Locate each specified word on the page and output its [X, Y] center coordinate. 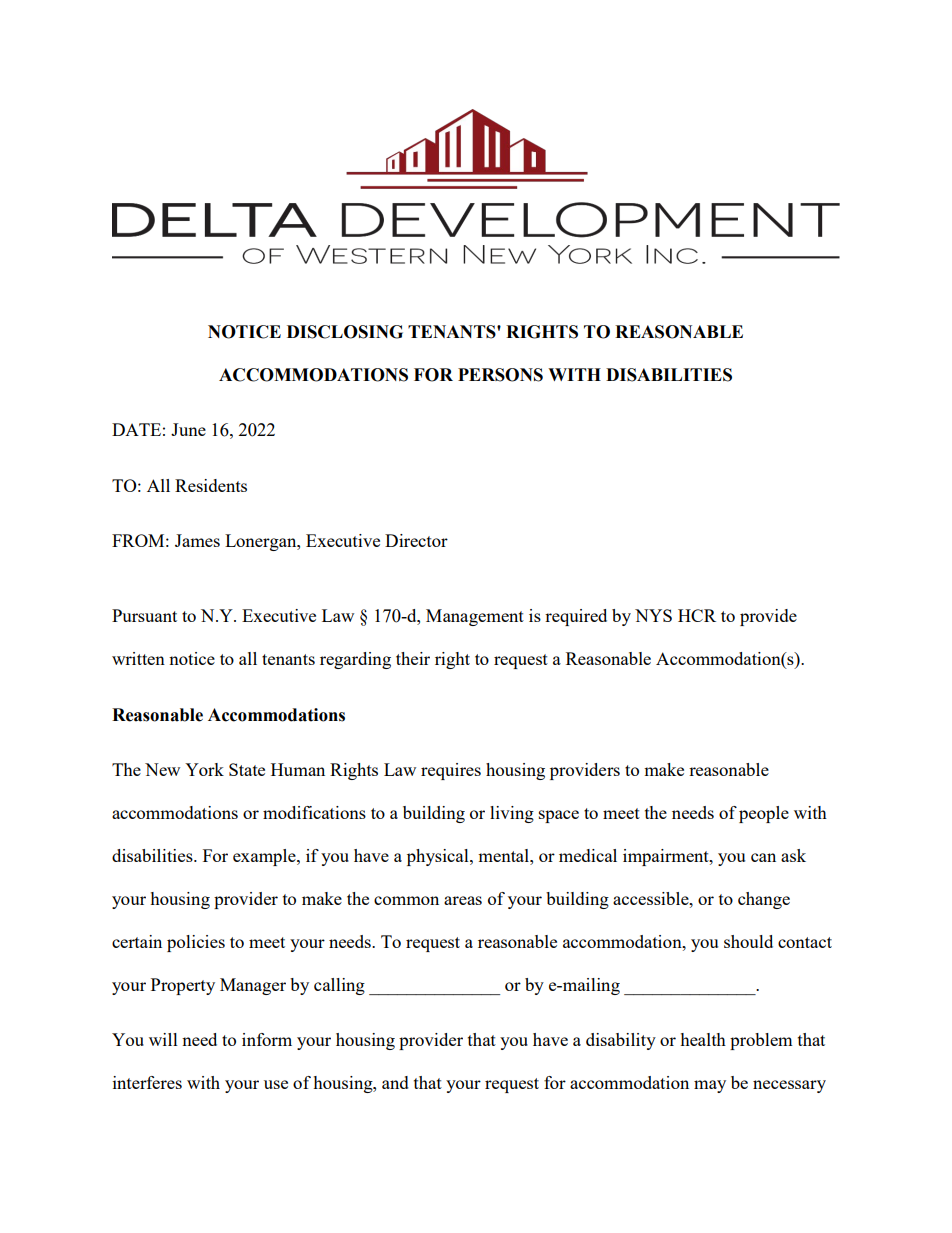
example [265, 857]
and [395, 1082]
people [764, 814]
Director [416, 540]
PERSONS [500, 375]
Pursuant [144, 615]
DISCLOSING [345, 332]
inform [267, 1039]
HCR [697, 615]
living [512, 814]
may [710, 1086]
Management [475, 617]
